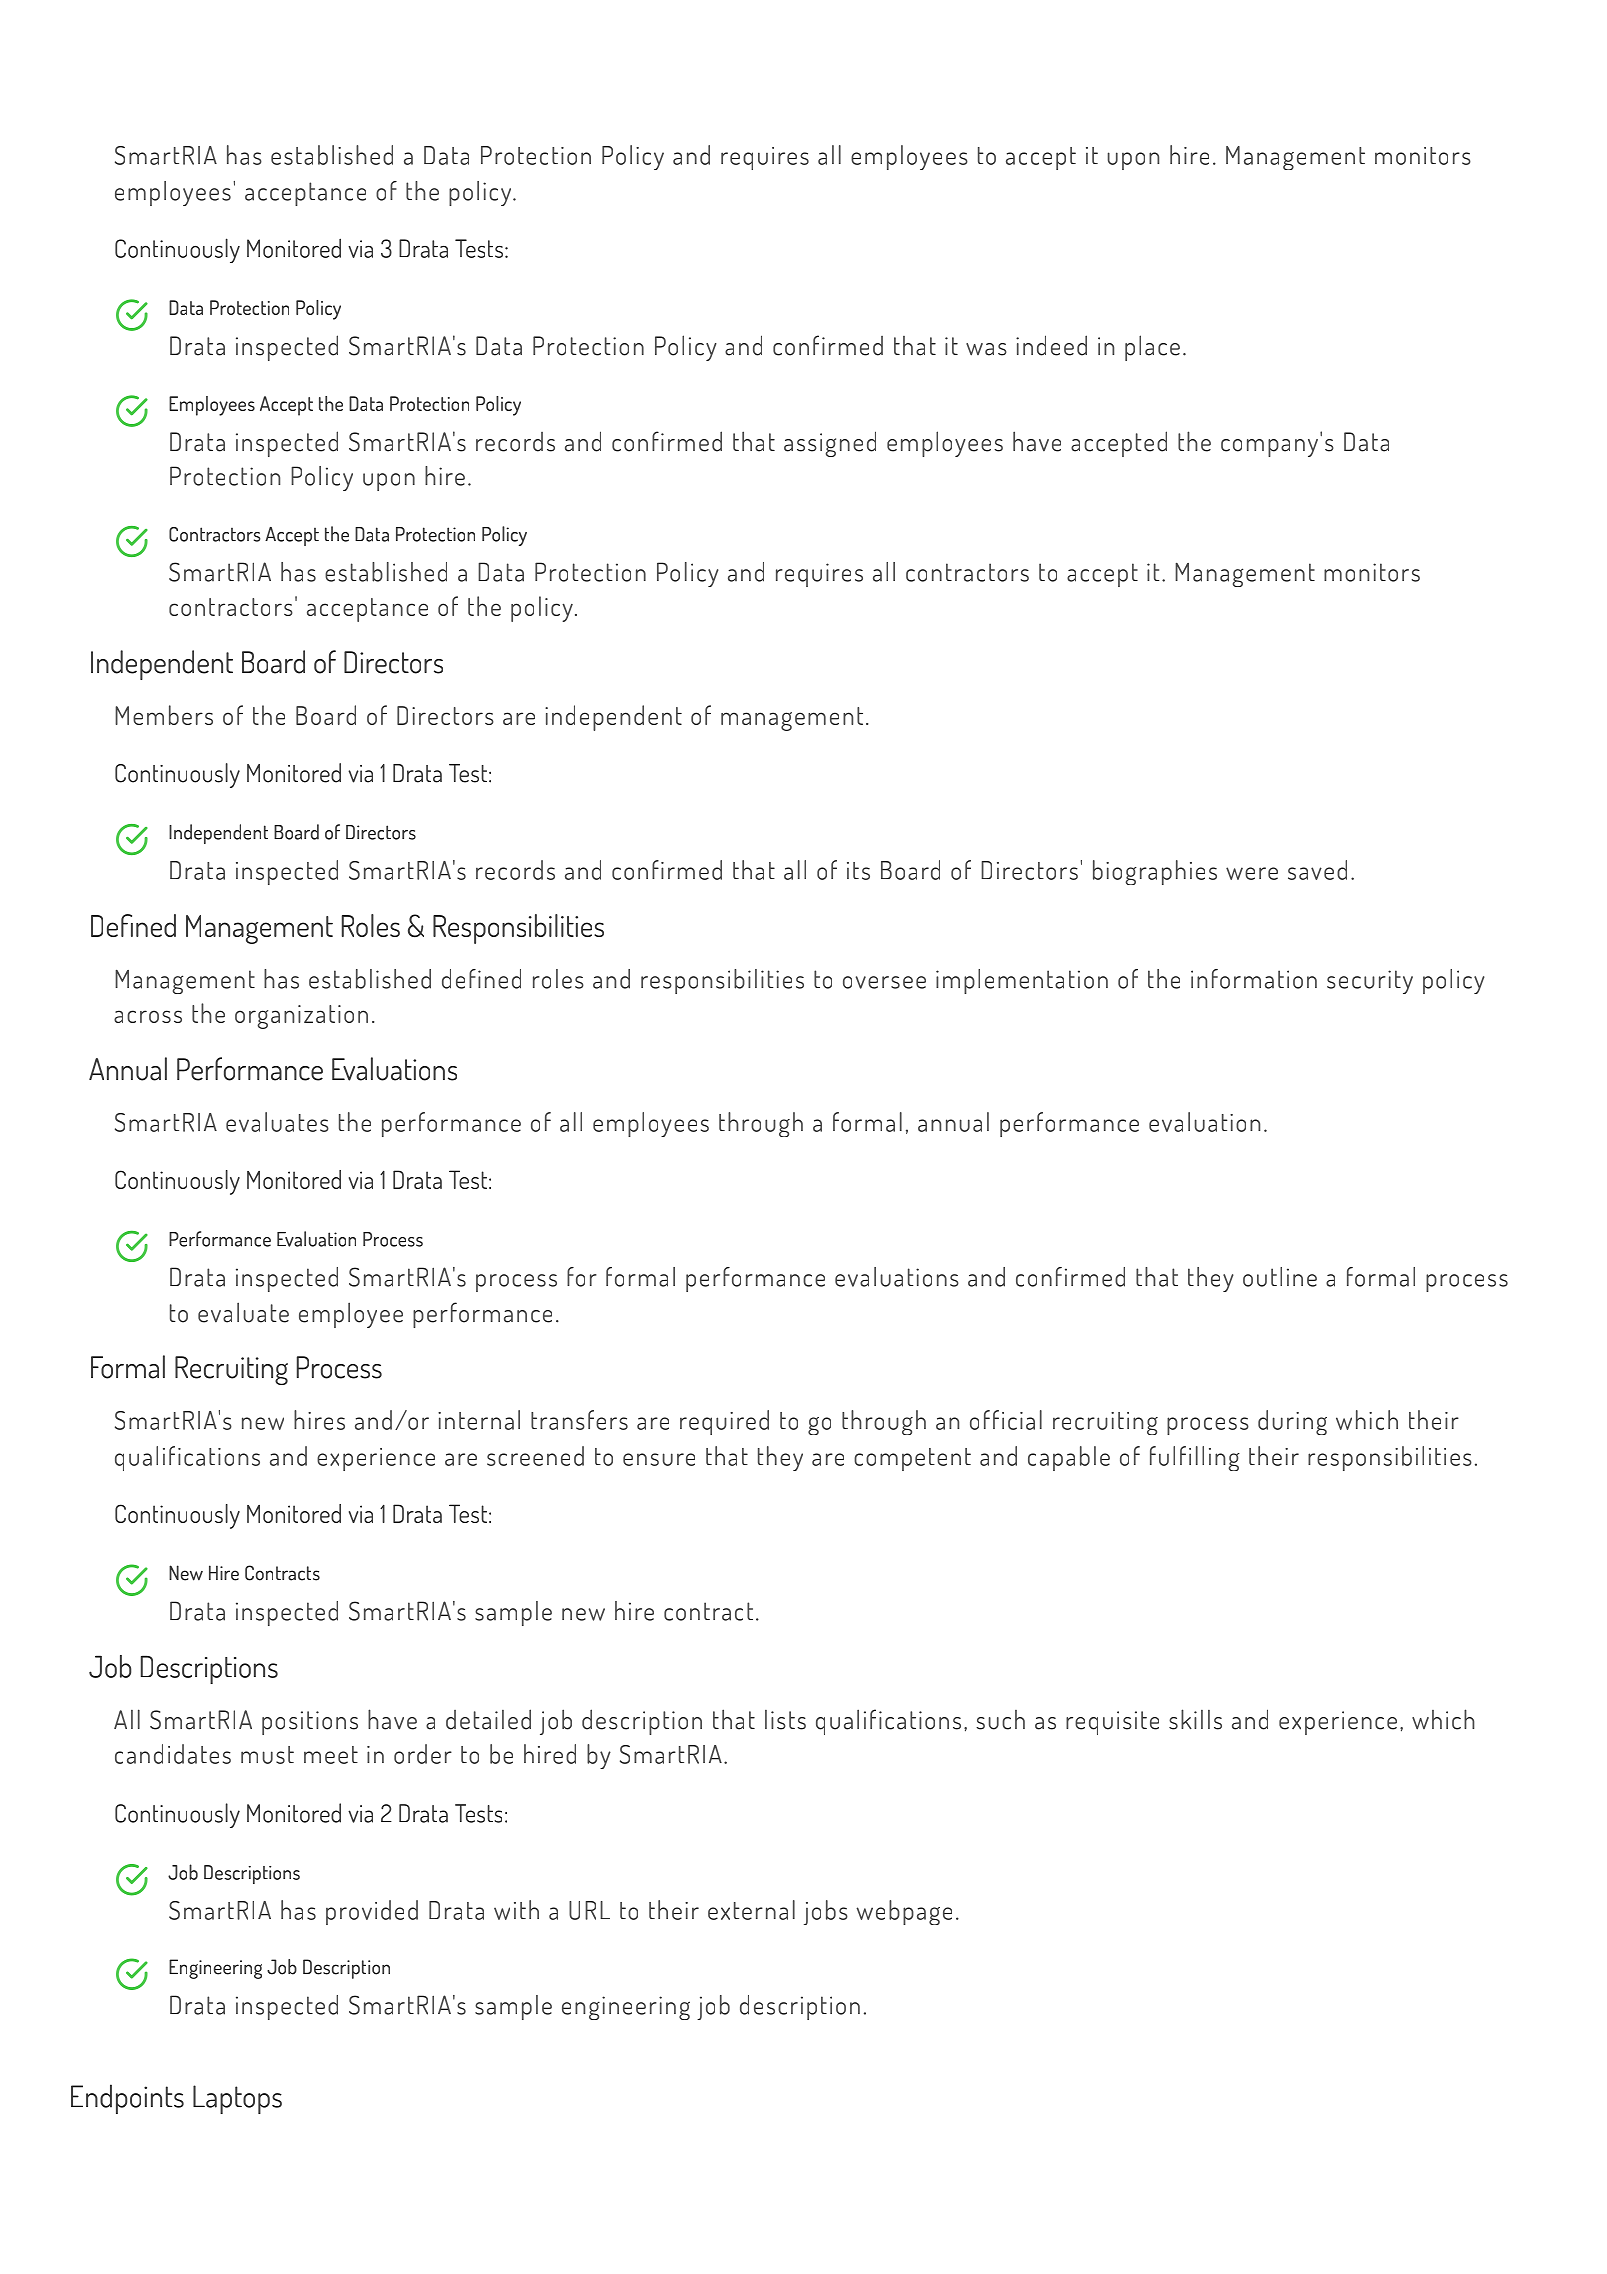  What do you see at coordinates (884, 982) in the screenshot?
I see `oversee` at bounding box center [884, 982].
